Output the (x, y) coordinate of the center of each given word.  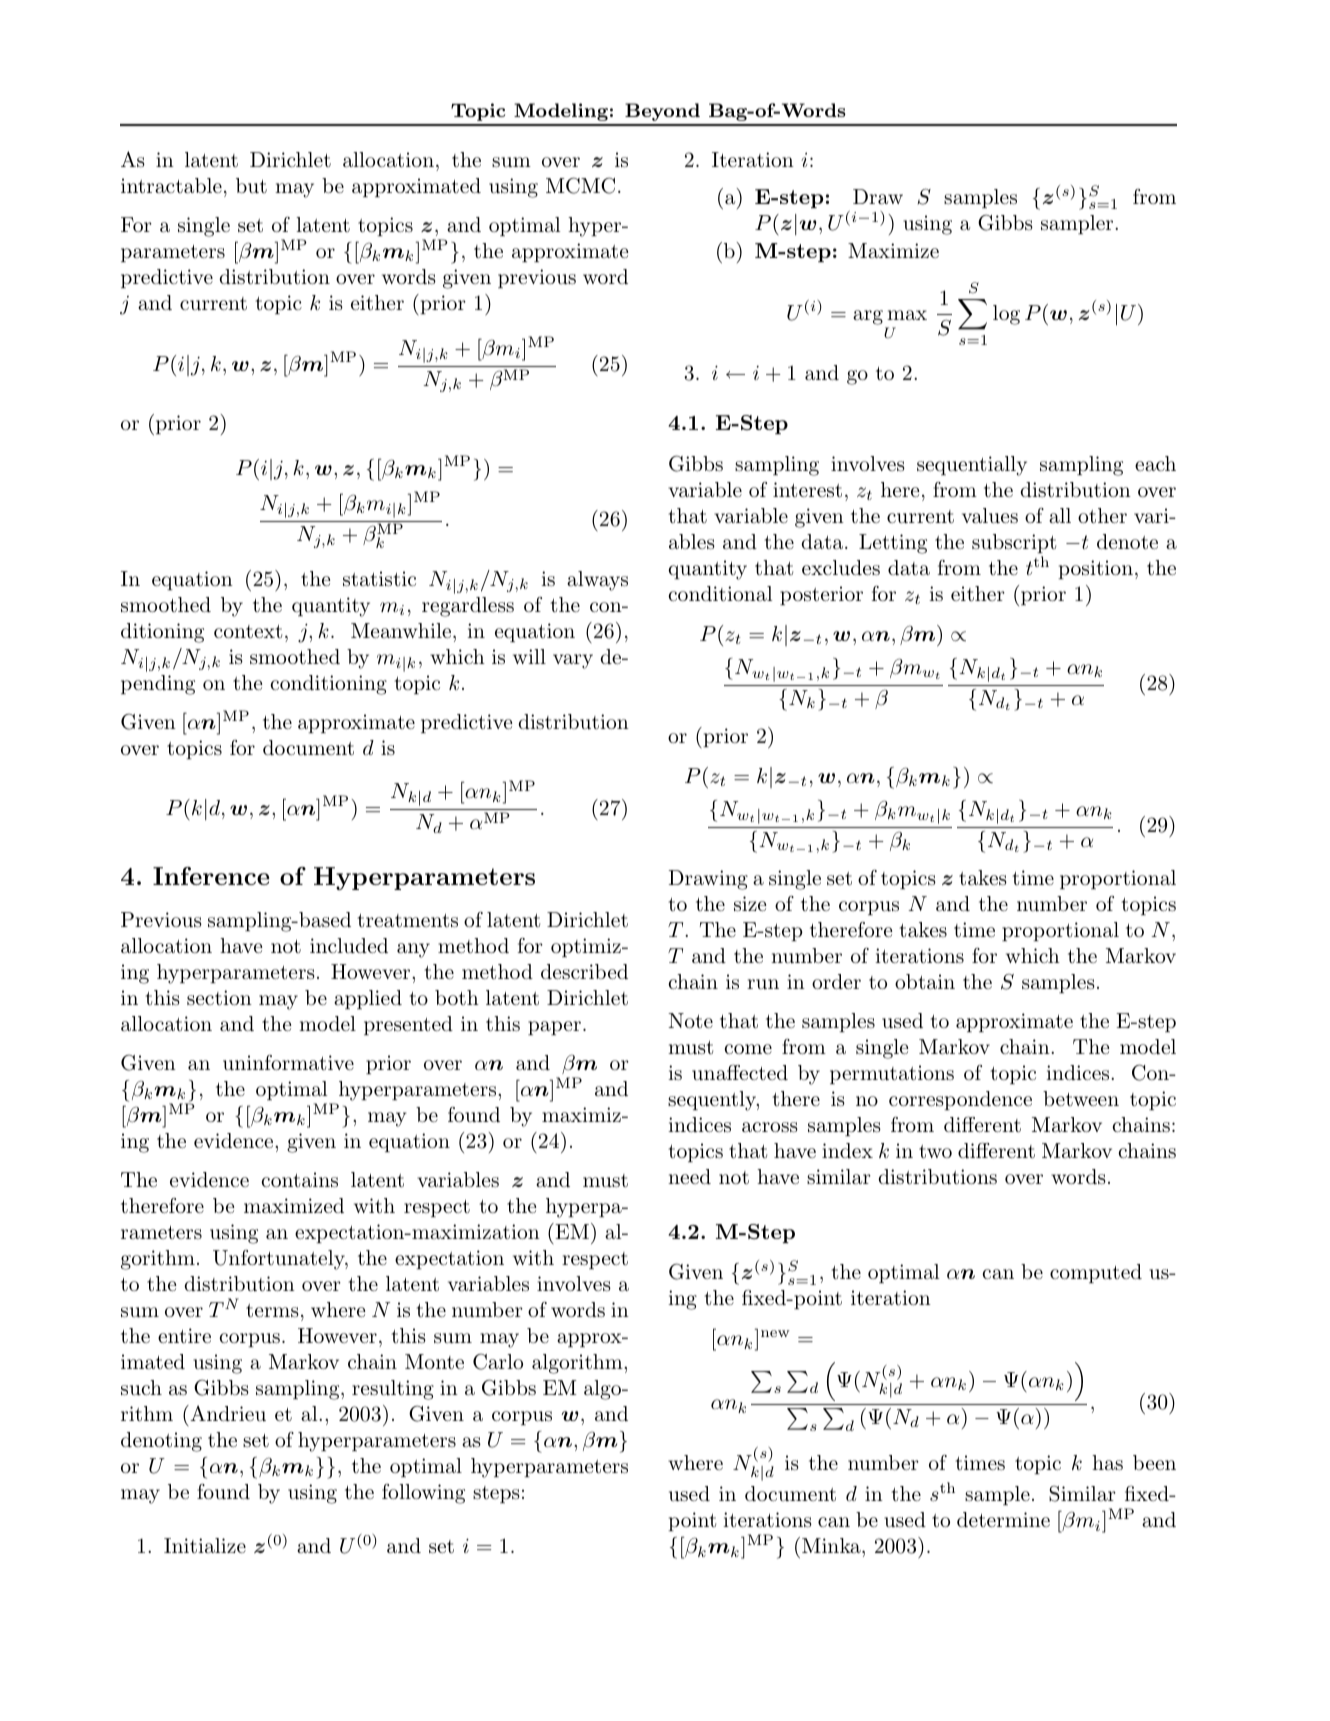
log (1006, 315)
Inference (211, 876)
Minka (832, 1545)
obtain (925, 982)
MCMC (580, 185)
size (750, 904)
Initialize (205, 1546)
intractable (171, 186)
